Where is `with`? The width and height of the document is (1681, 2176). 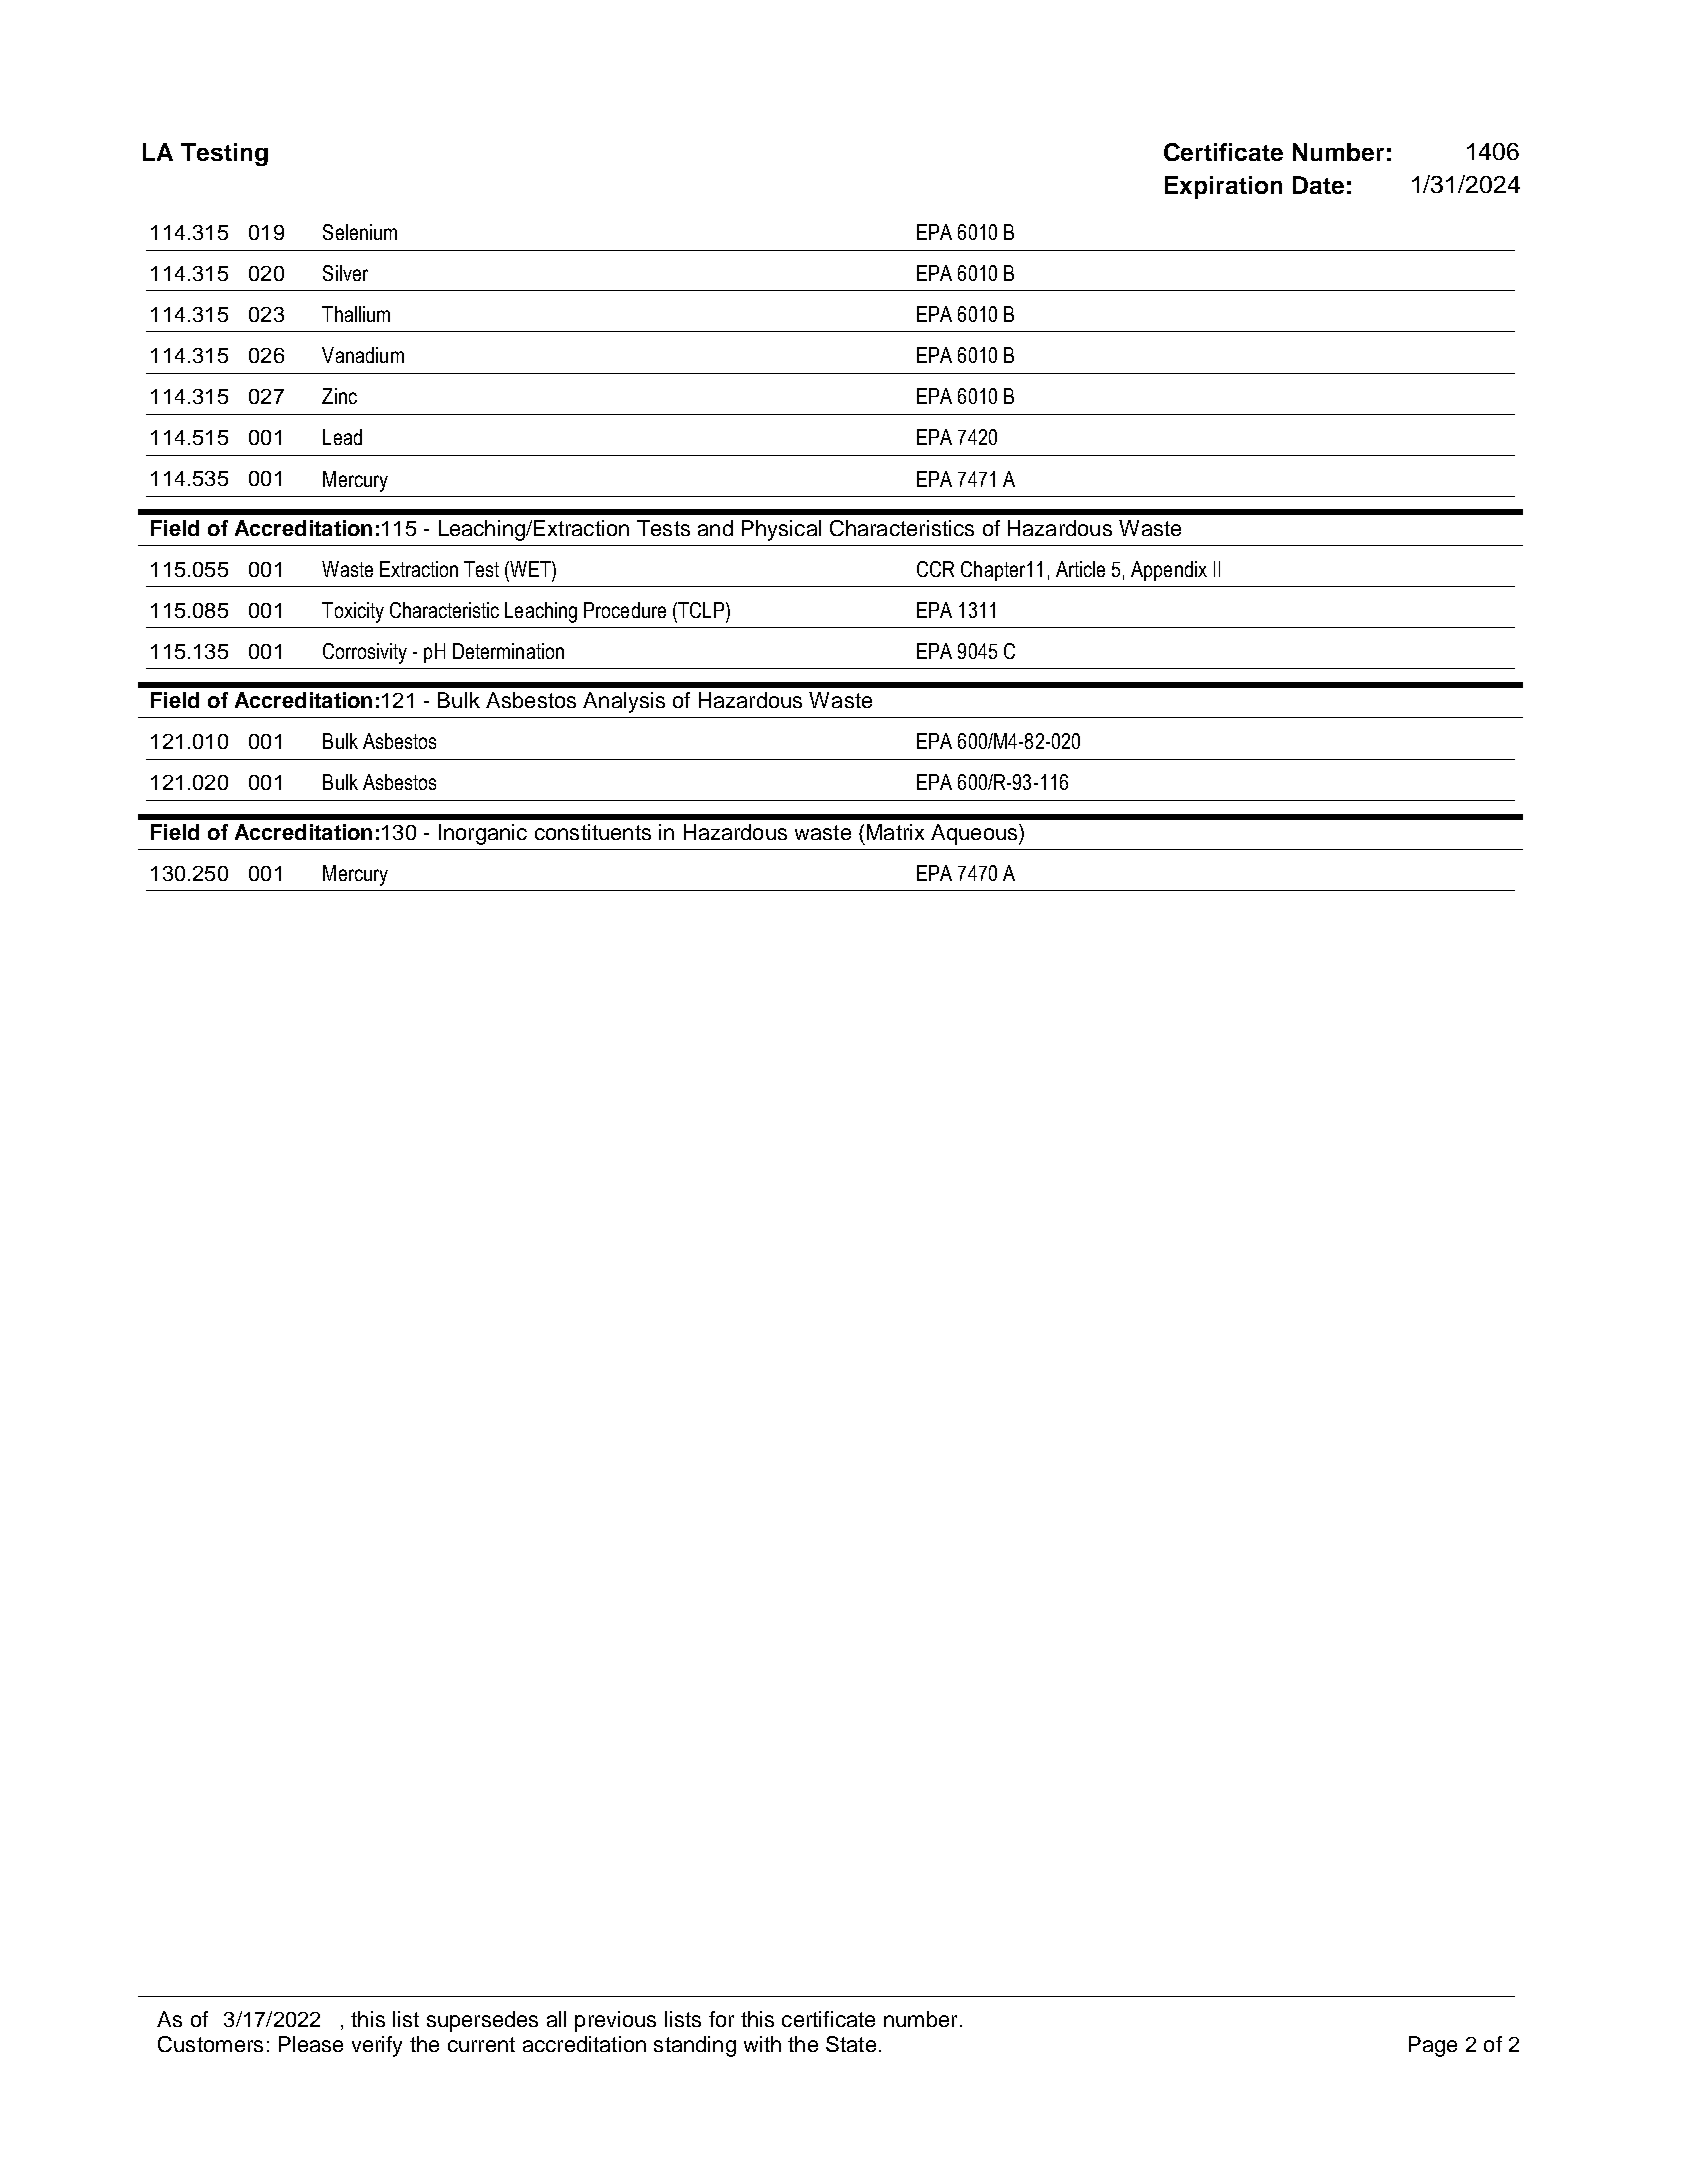
with is located at coordinates (762, 2044).
